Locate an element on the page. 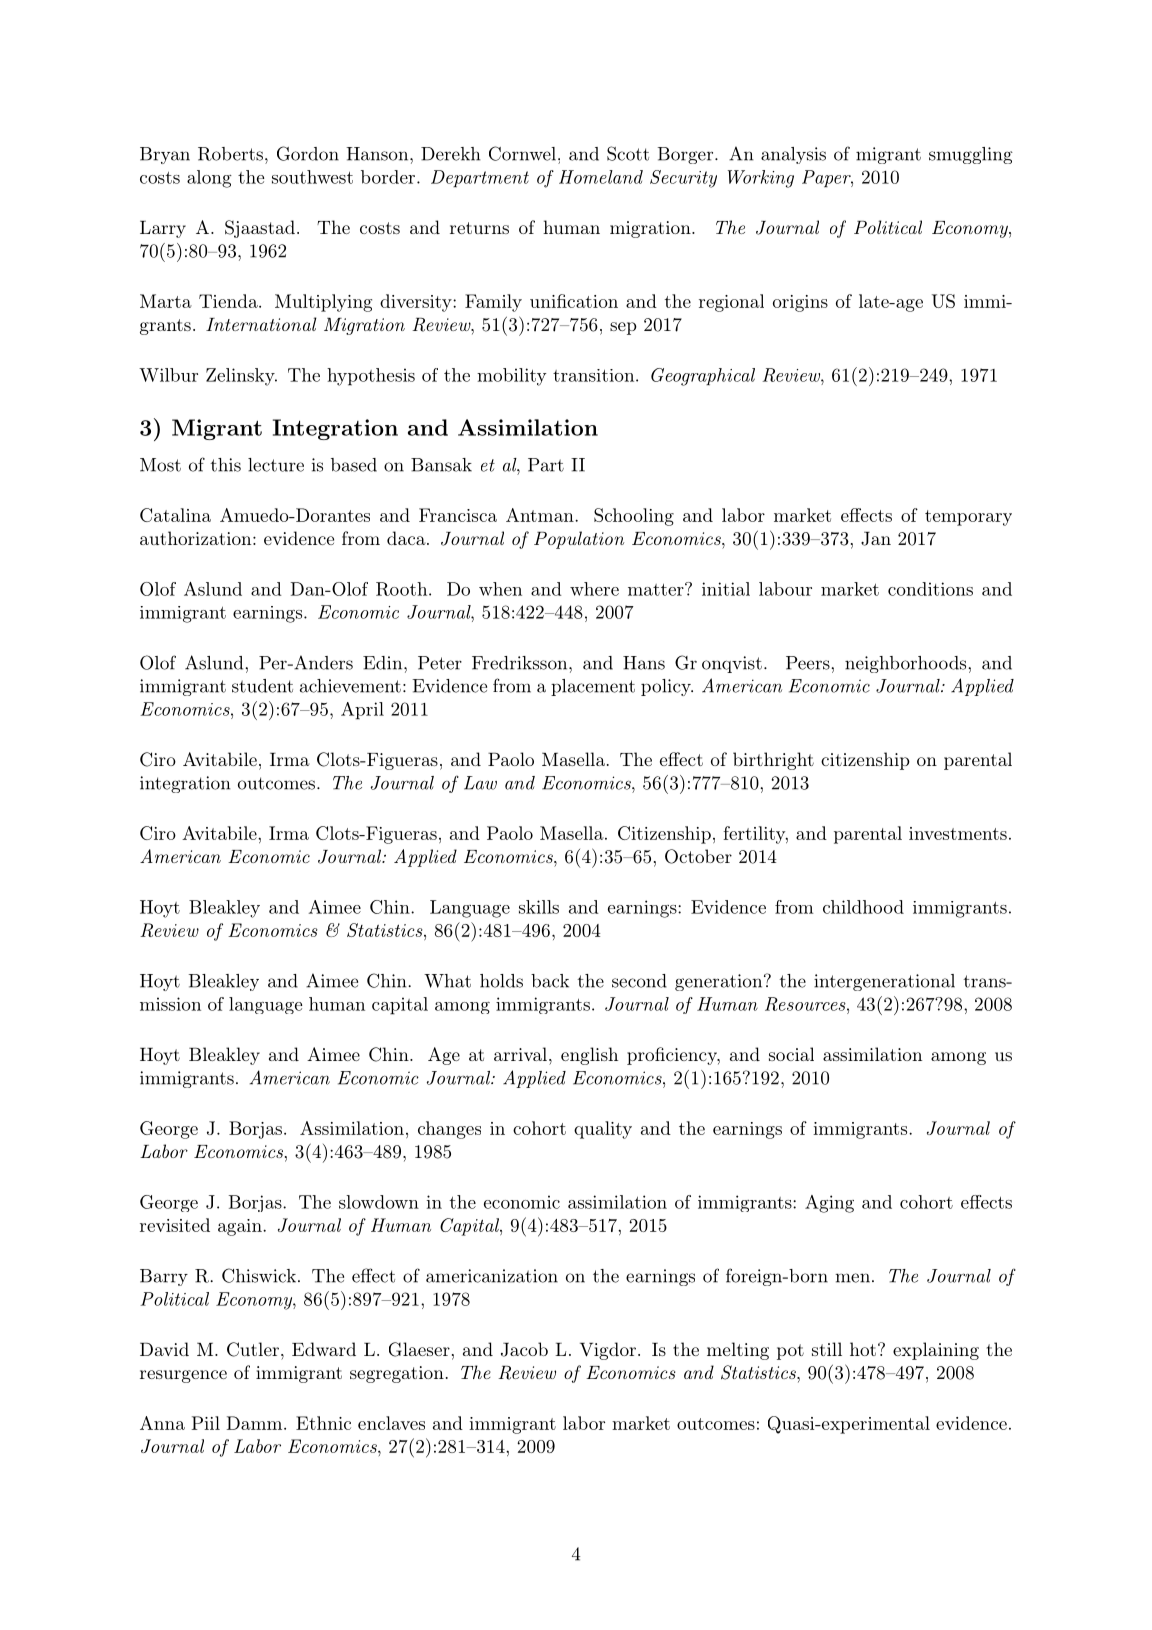  mobility is located at coordinates (512, 377).
